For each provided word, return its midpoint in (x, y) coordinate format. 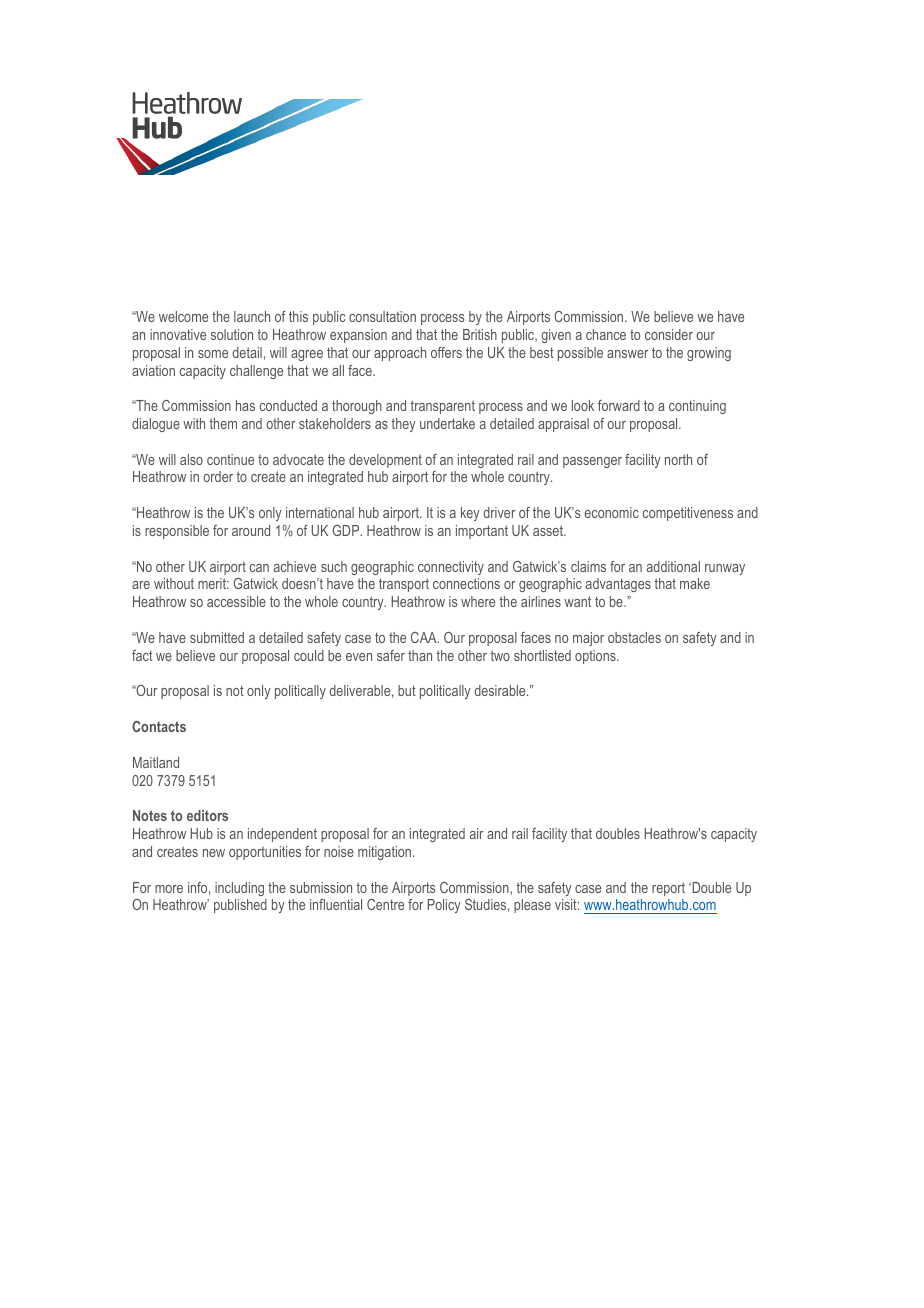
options (596, 657)
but (407, 690)
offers (446, 352)
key (470, 514)
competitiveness (688, 514)
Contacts (159, 726)
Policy (444, 906)
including (239, 889)
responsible (177, 532)
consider (669, 334)
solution (232, 334)
